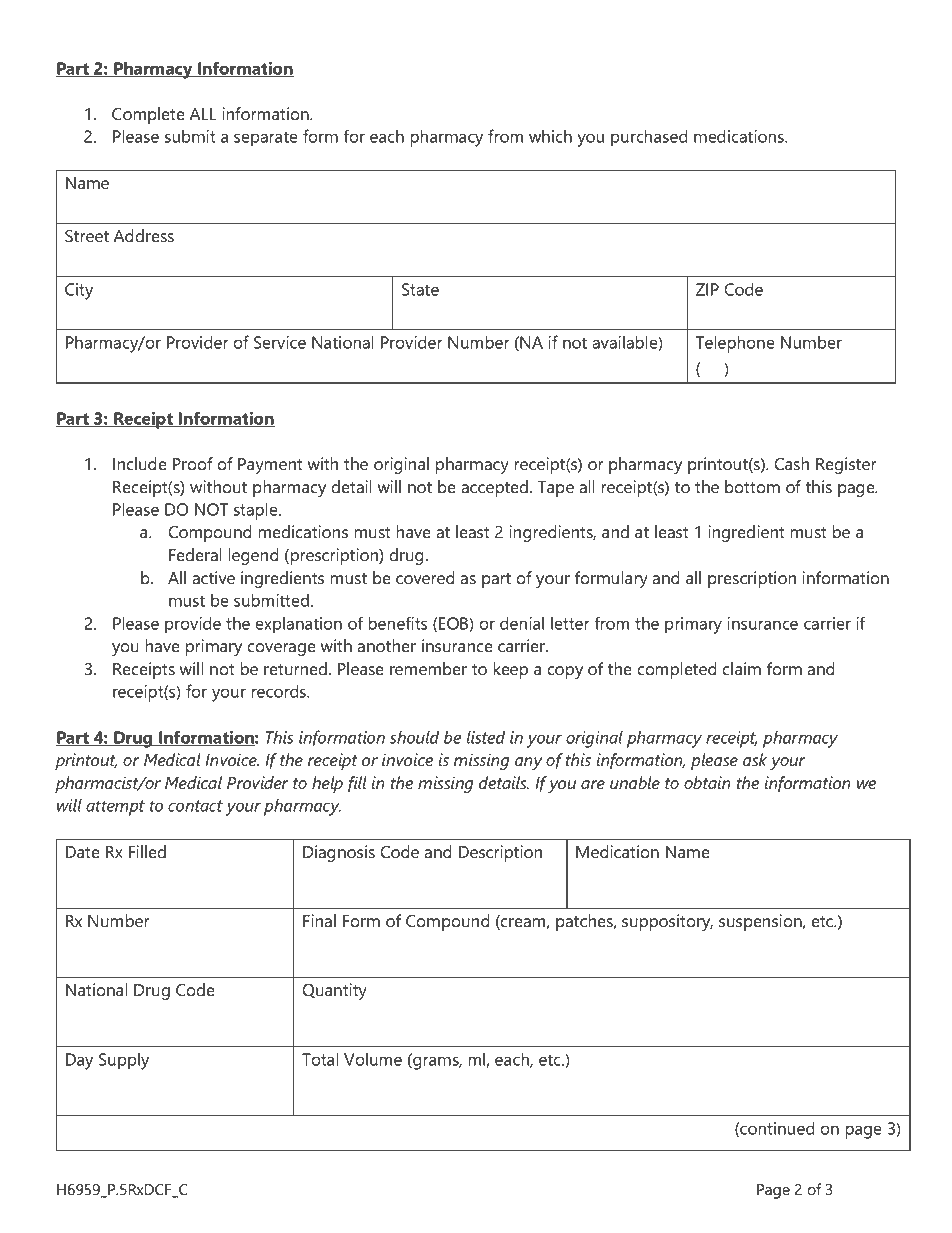 Image resolution: width=952 pixels, height=1233 pixels. I want to click on Volume, so click(373, 1059).
